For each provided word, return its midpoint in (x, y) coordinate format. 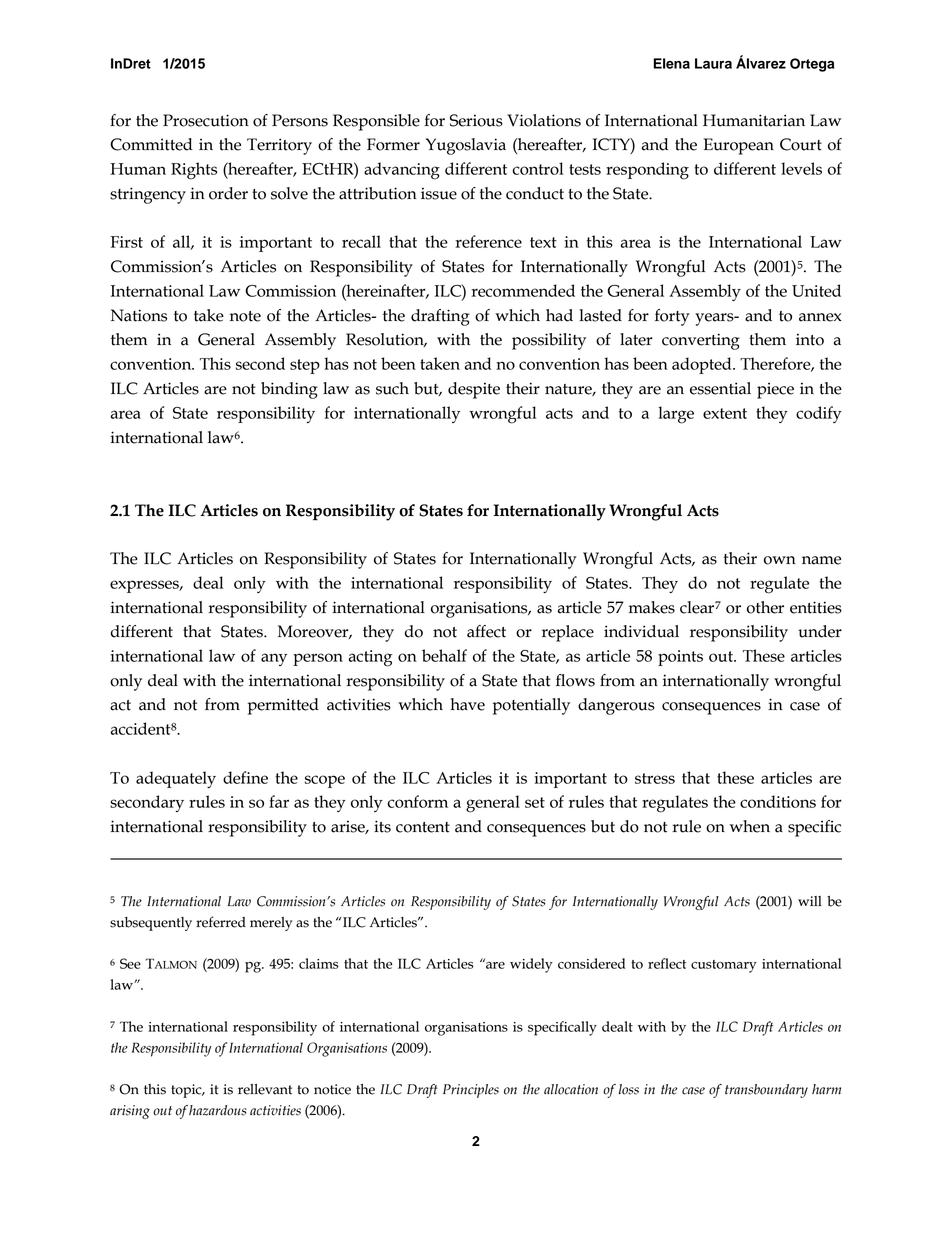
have (467, 704)
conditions (778, 801)
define (245, 777)
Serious (476, 120)
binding (289, 390)
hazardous (218, 1110)
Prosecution (206, 120)
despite (474, 390)
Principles (471, 1091)
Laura (713, 63)
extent (725, 413)
